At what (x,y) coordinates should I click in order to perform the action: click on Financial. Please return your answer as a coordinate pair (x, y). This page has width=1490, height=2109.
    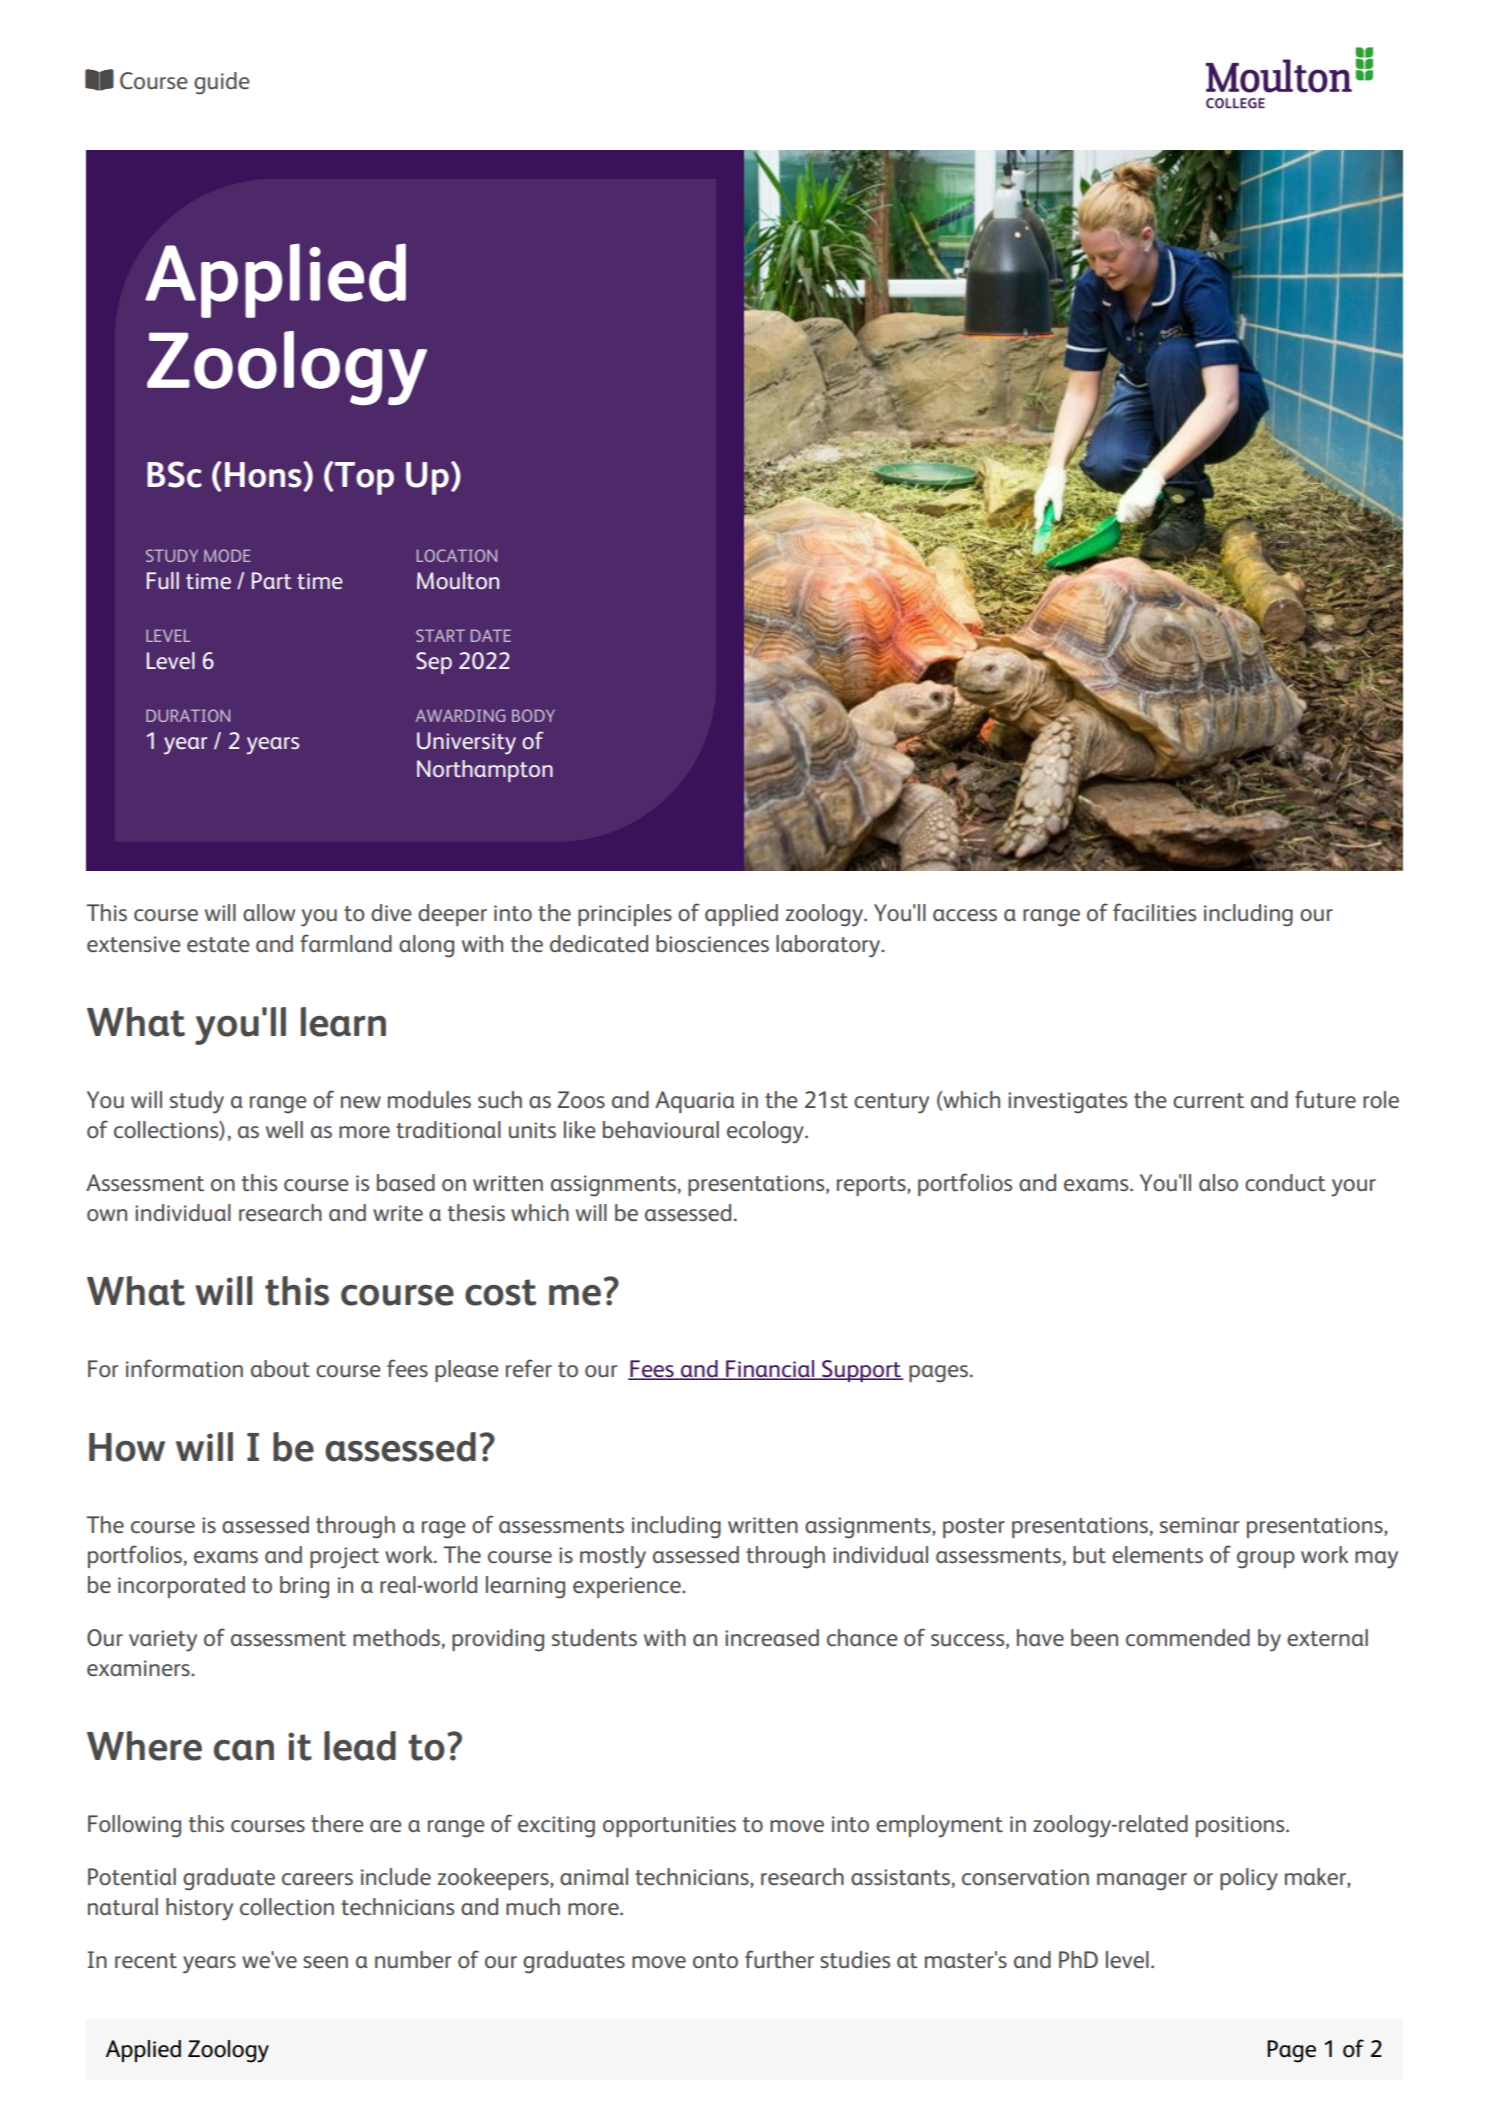
    Looking at the image, I should click on (770, 1370).
